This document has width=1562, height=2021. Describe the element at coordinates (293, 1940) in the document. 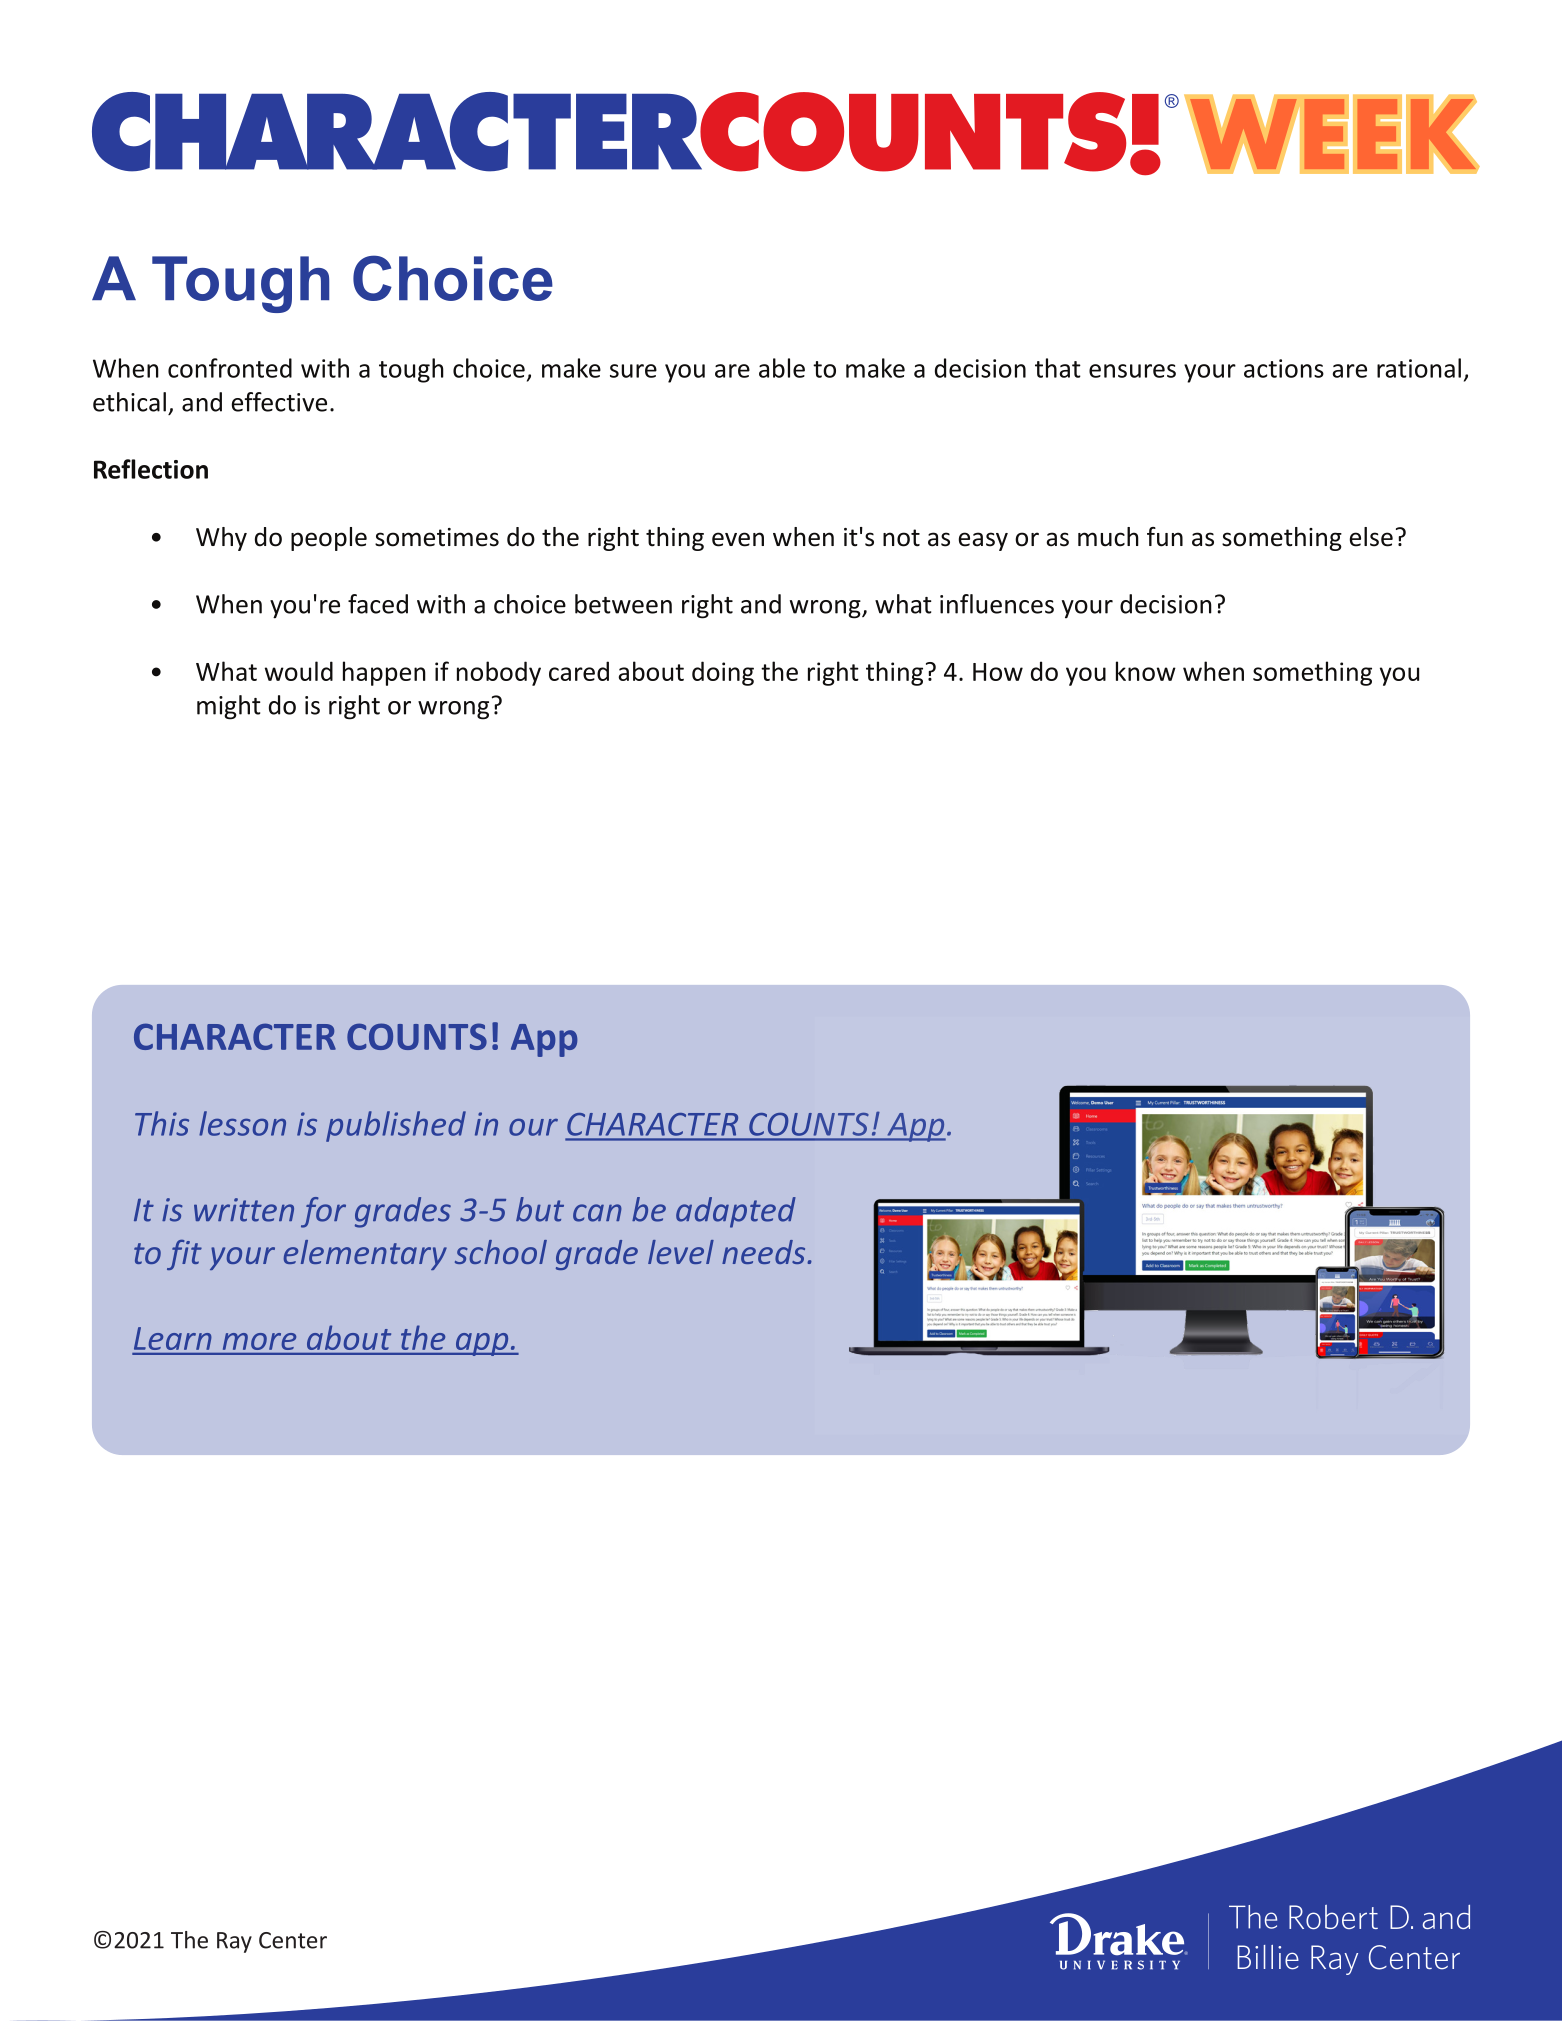

I see `Center` at that location.
